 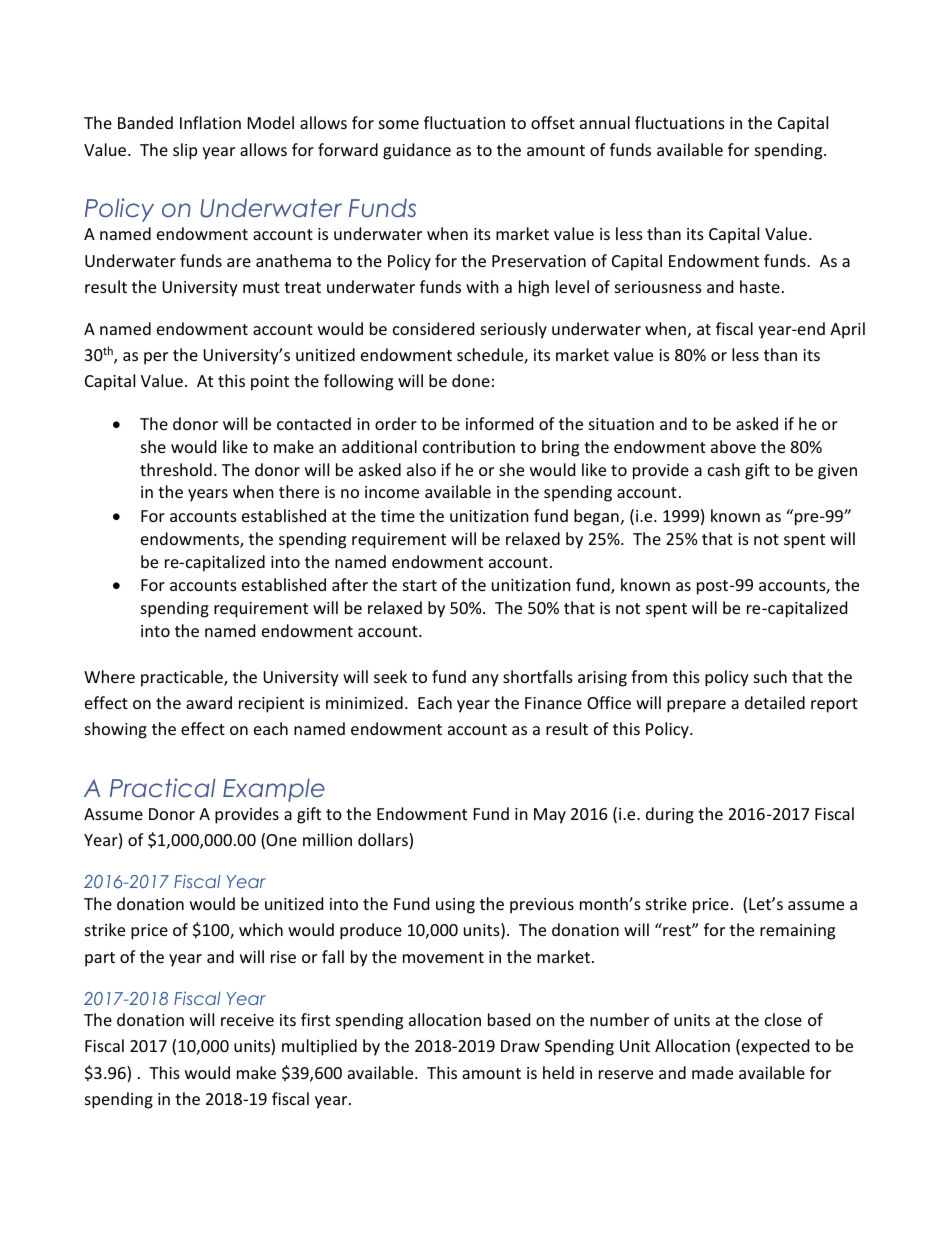 What do you see at coordinates (485, 680) in the screenshot?
I see `any` at bounding box center [485, 680].
